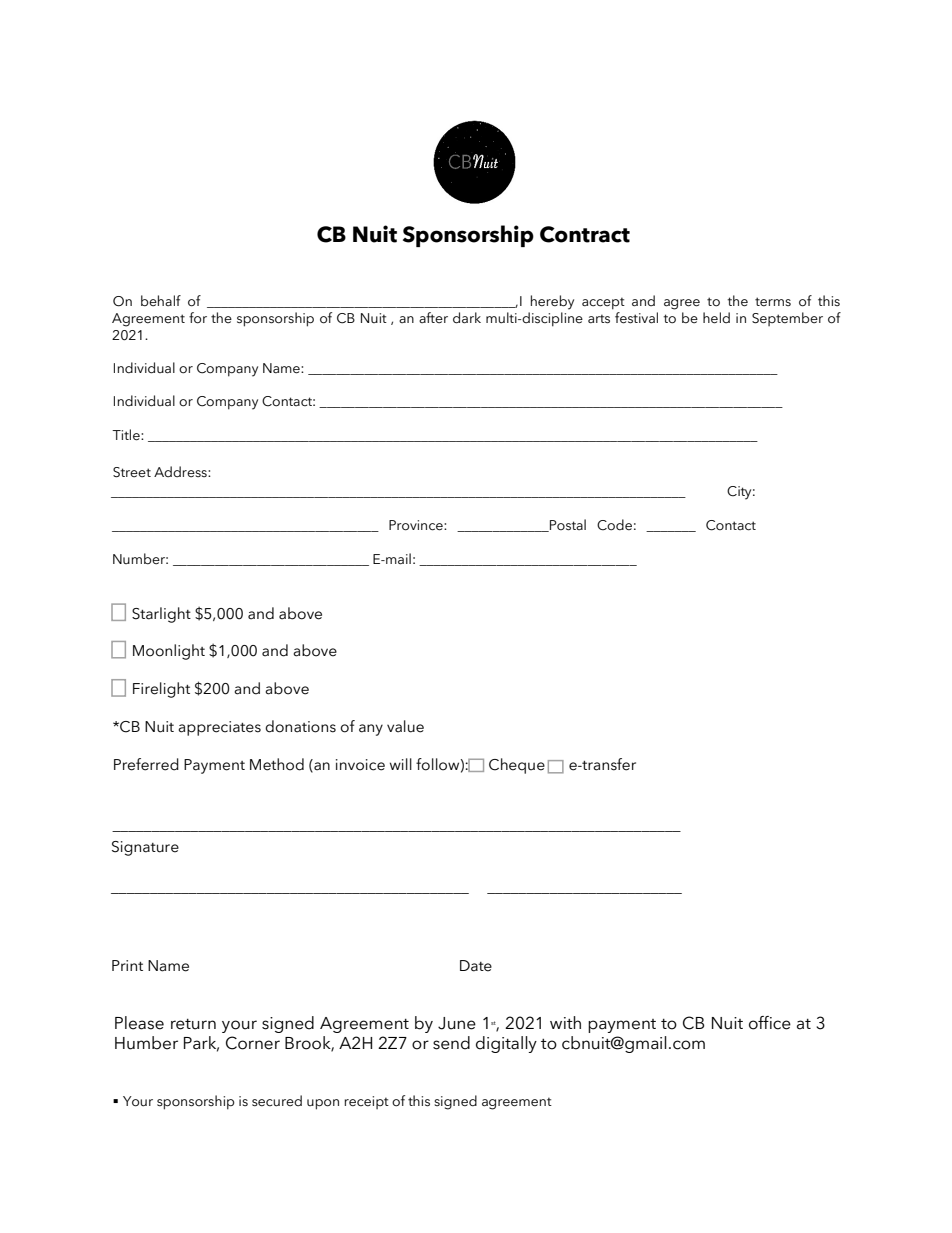 Image resolution: width=952 pixels, height=1233 pixels. Describe the element at coordinates (517, 766) in the document. I see `Cheque` at that location.
